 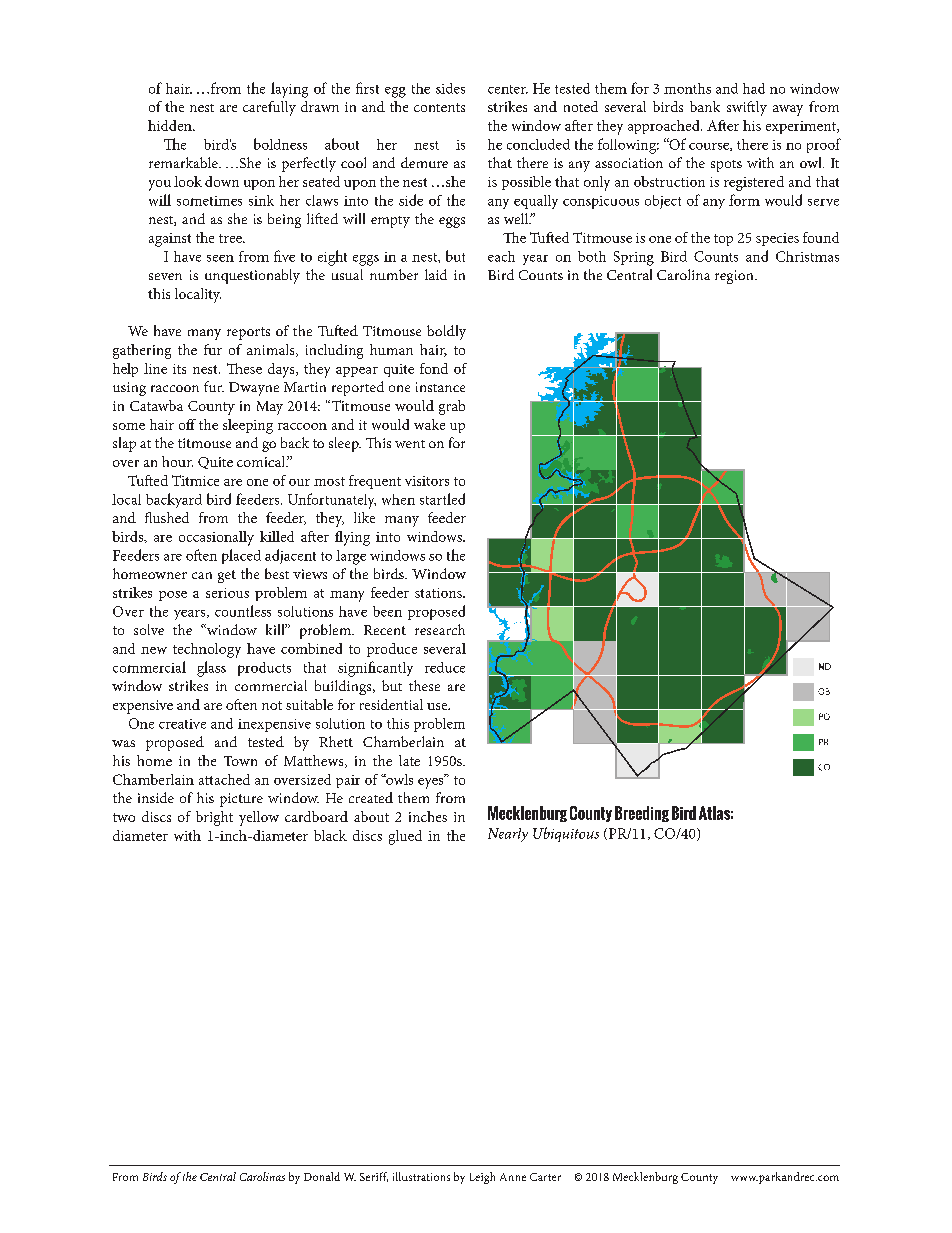 What do you see at coordinates (747, 108) in the document?
I see `swiftly` at bounding box center [747, 108].
